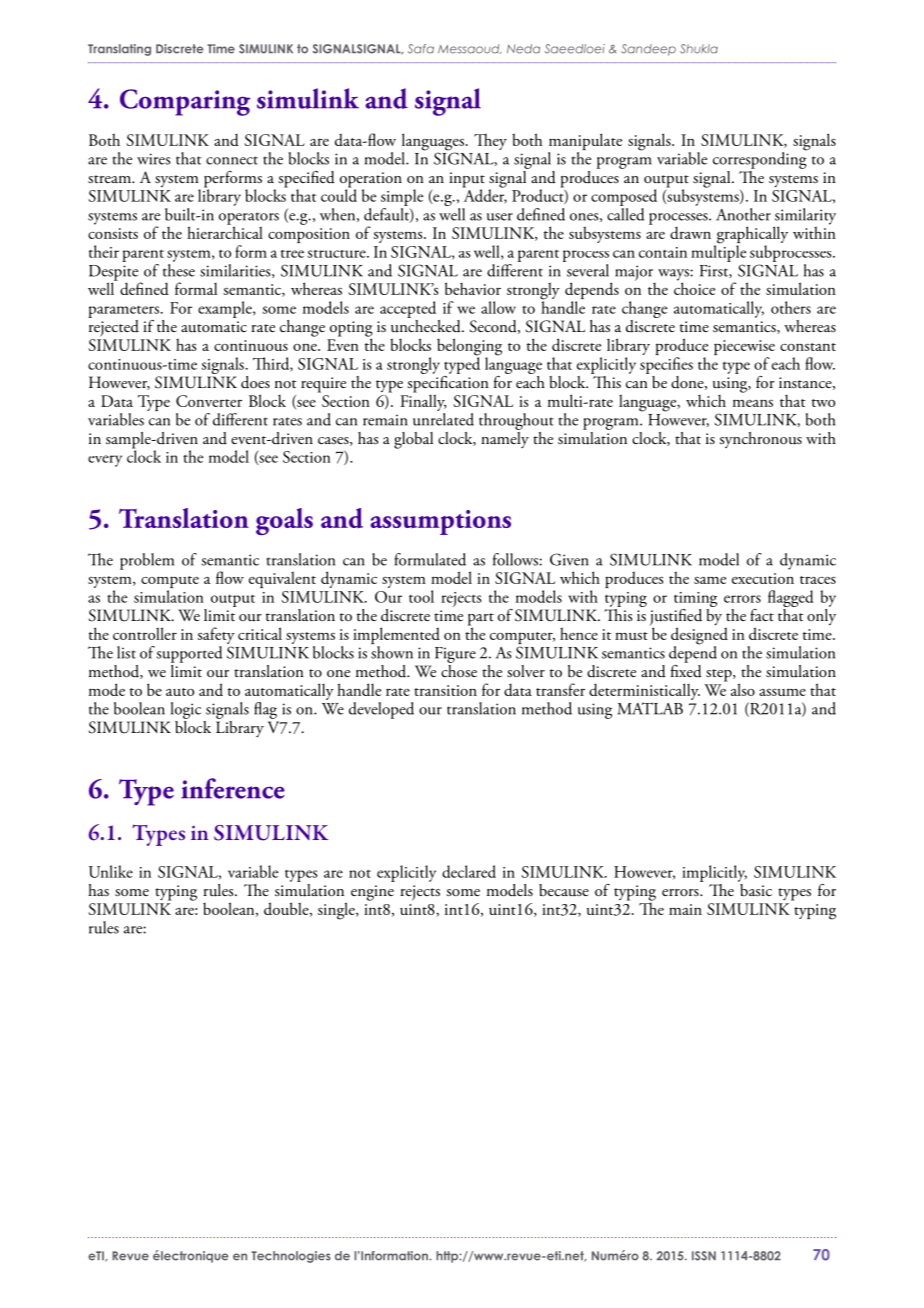 The image size is (924, 1308). What do you see at coordinates (147, 561) in the screenshot?
I see `problem` at bounding box center [147, 561].
